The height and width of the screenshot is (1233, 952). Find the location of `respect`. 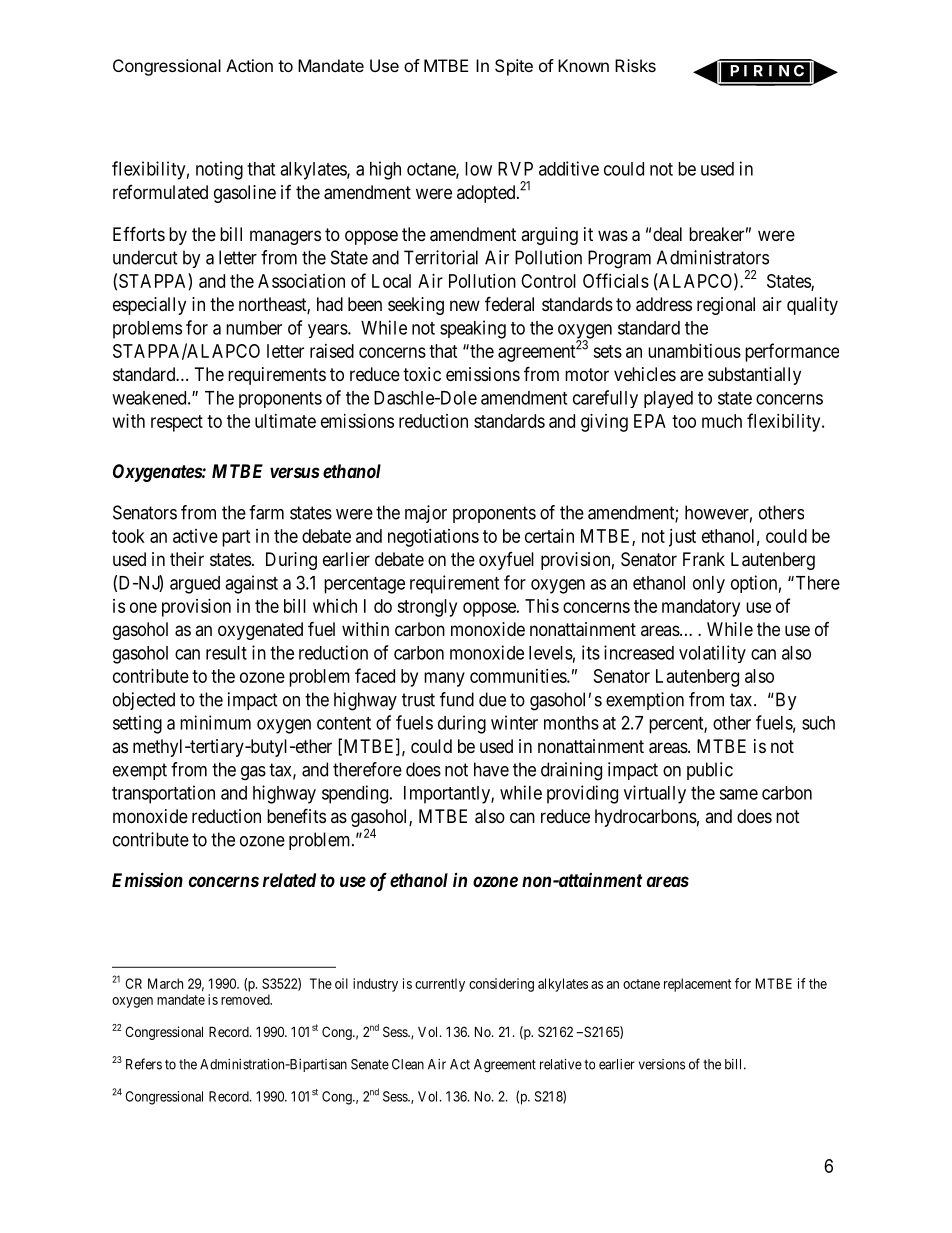

respect is located at coordinates (177, 423).
